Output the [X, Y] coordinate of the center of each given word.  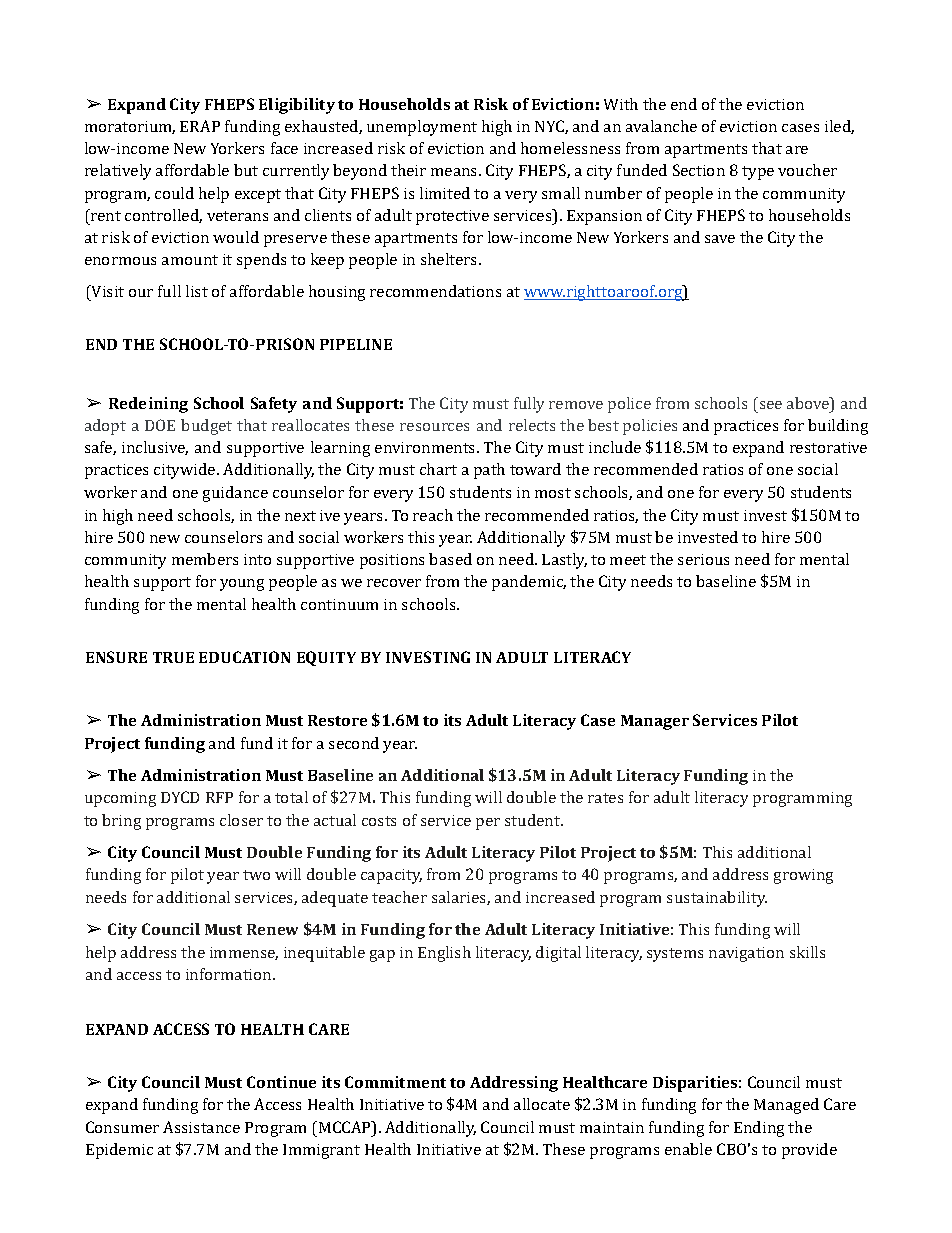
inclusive [155, 448]
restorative [828, 447]
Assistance [201, 1127]
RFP [219, 797]
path [489, 471]
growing [803, 876]
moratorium [130, 127]
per [488, 824]
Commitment [395, 1082]
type [758, 173]
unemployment [422, 128]
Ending [759, 1129]
